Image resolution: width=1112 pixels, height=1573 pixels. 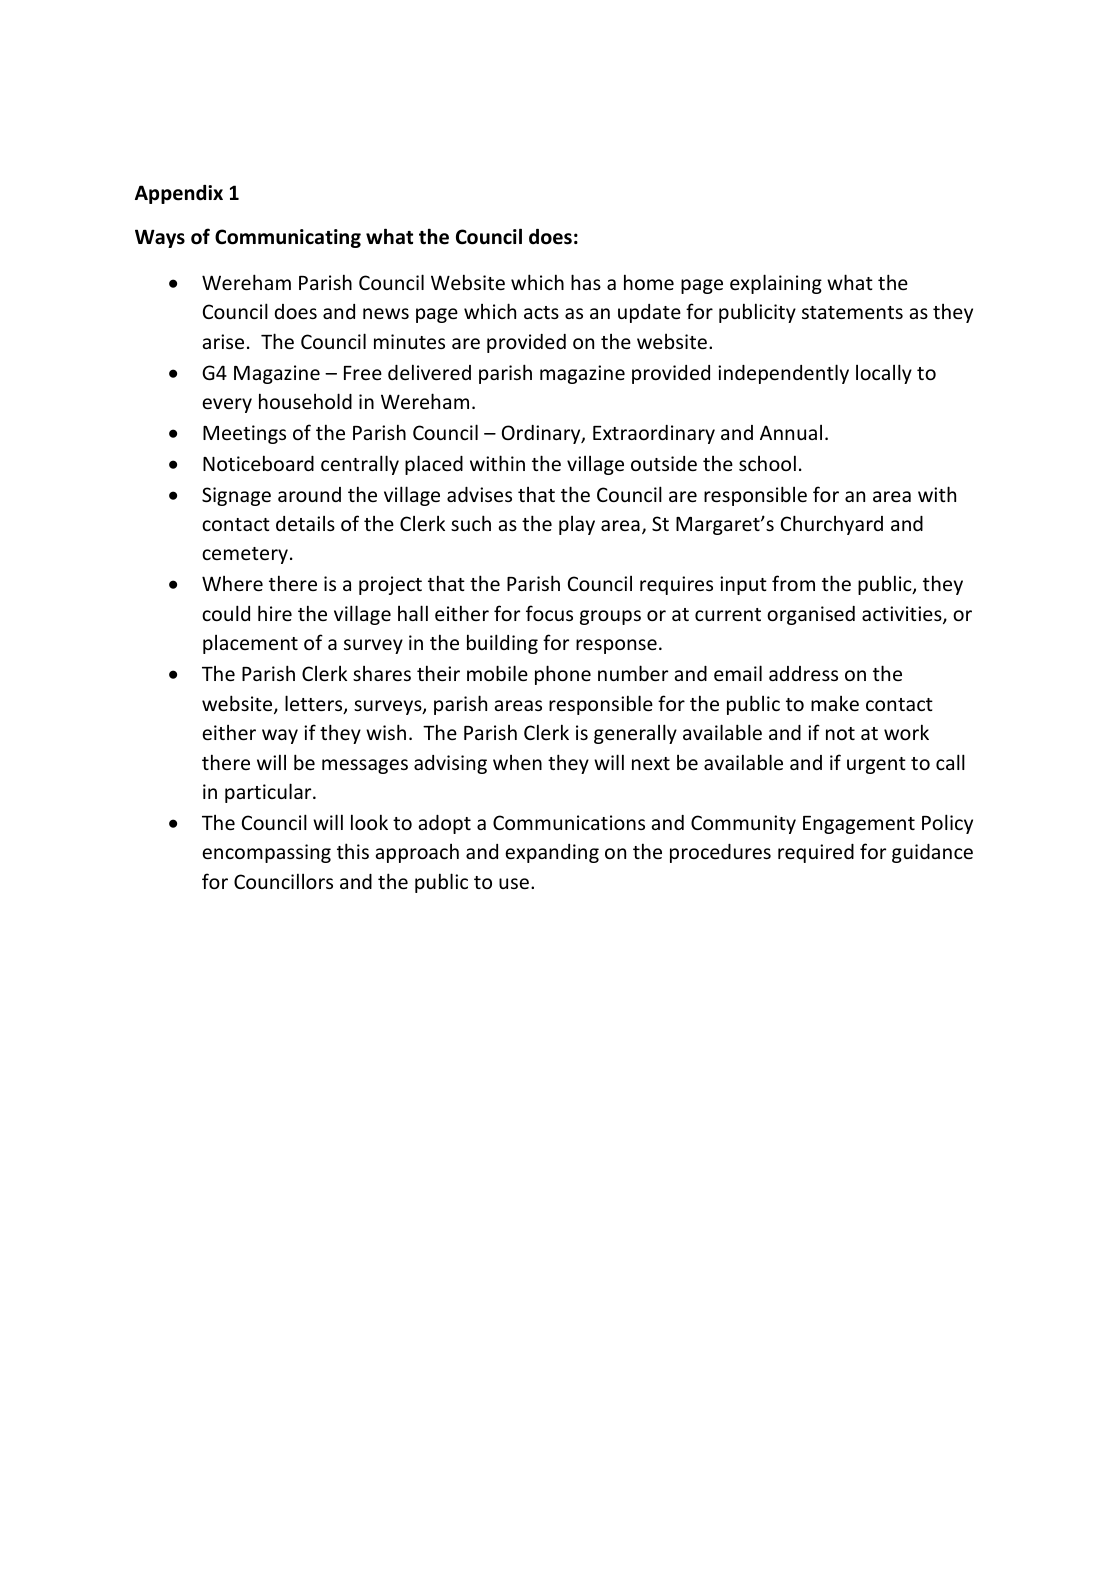 What do you see at coordinates (586, 282) in the screenshot?
I see `has` at bounding box center [586, 282].
